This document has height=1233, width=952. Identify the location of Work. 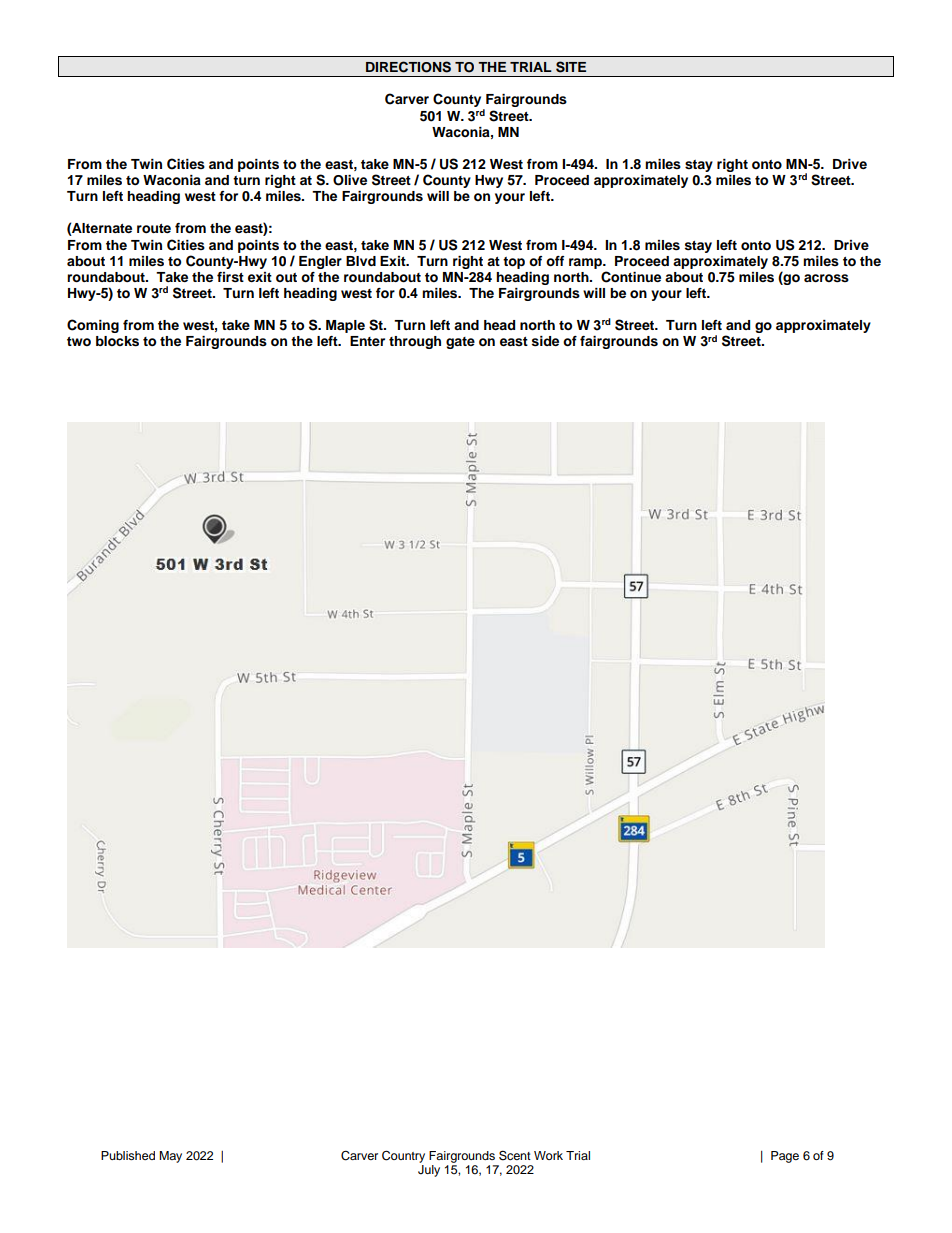
(548, 1155).
